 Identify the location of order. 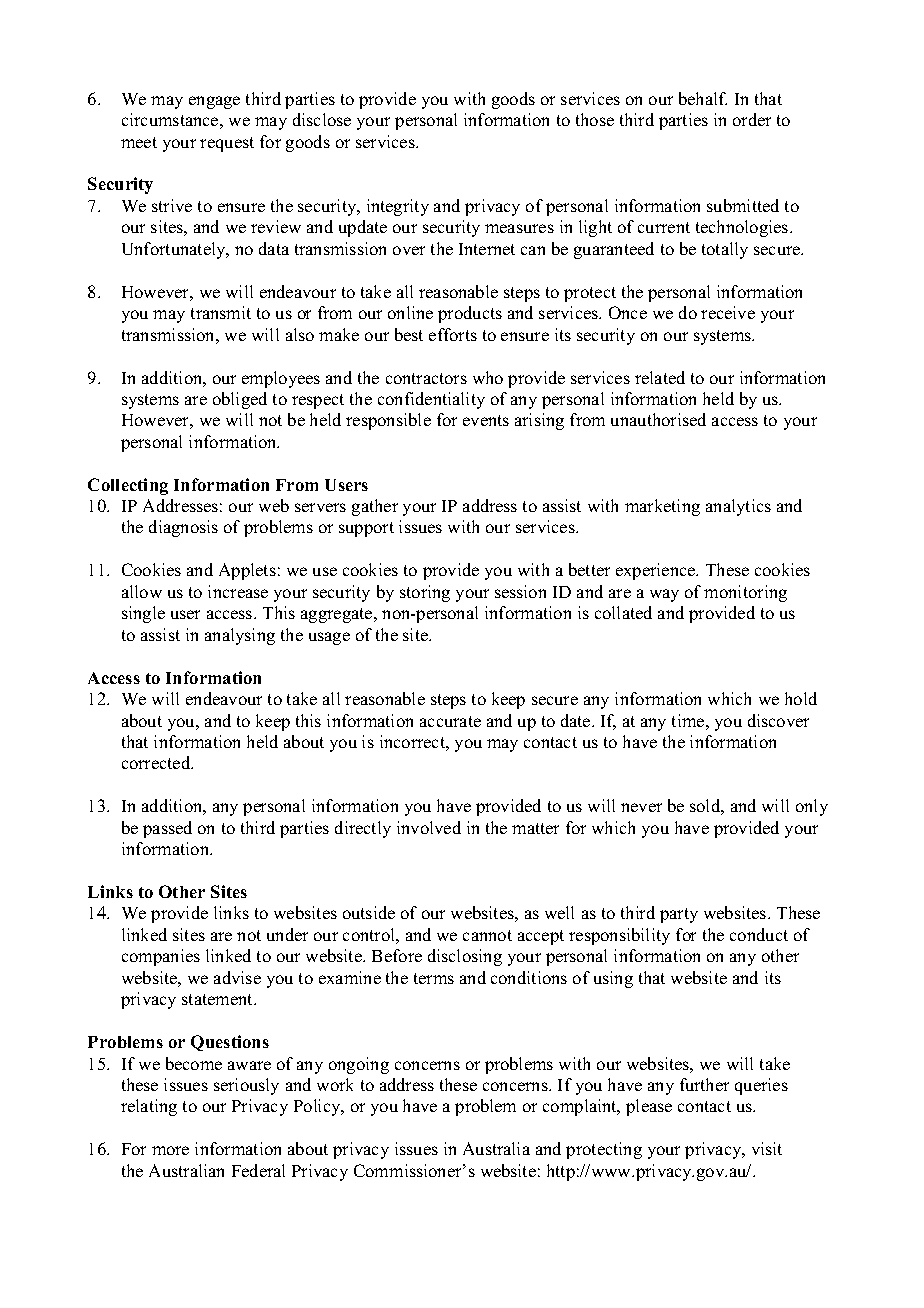
(752, 119).
